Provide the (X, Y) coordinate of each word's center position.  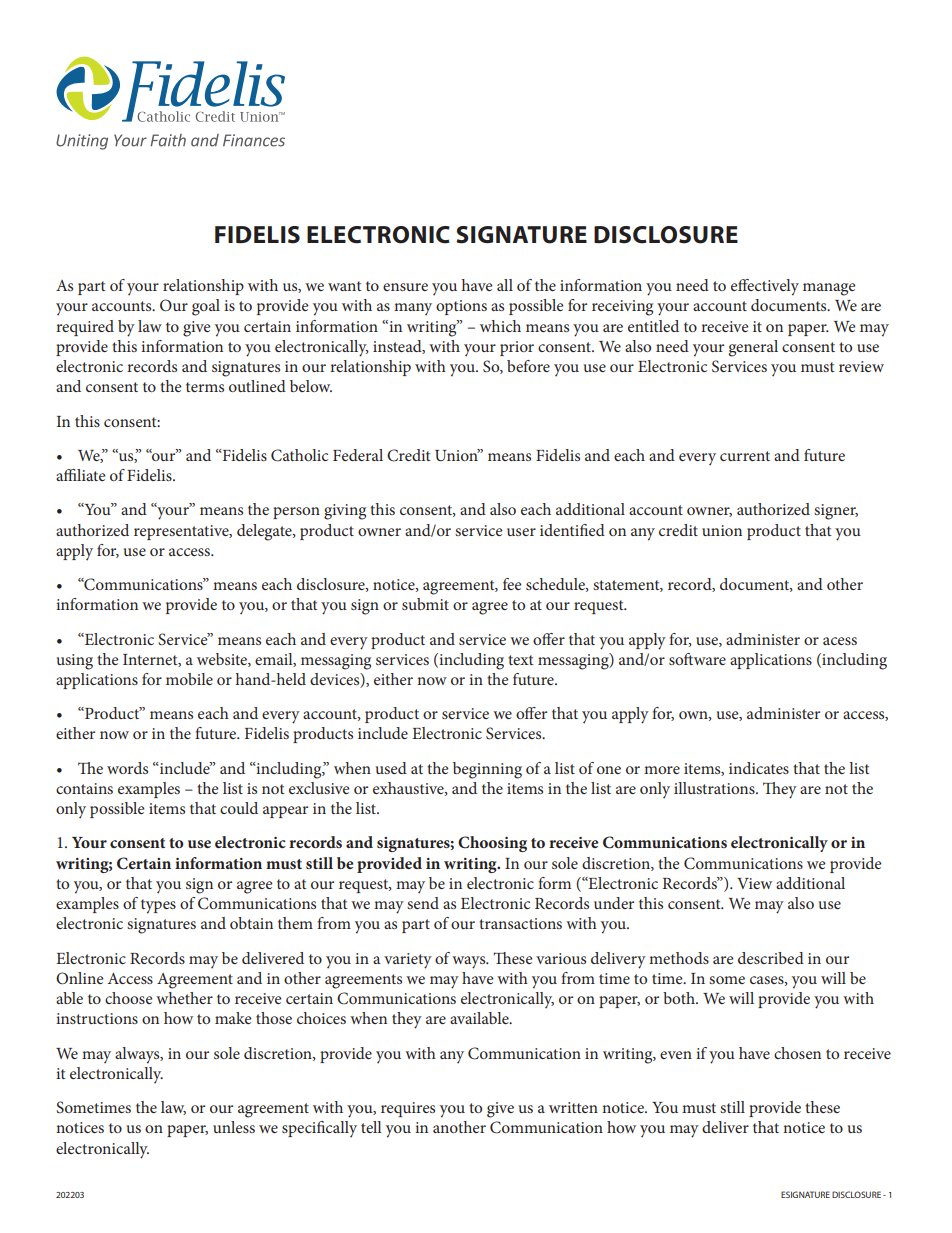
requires (408, 1109)
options (461, 307)
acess (840, 641)
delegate (265, 532)
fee (512, 584)
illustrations (715, 788)
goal (206, 307)
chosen (797, 1053)
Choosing (492, 844)
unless (234, 1127)
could (239, 808)
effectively (765, 287)
